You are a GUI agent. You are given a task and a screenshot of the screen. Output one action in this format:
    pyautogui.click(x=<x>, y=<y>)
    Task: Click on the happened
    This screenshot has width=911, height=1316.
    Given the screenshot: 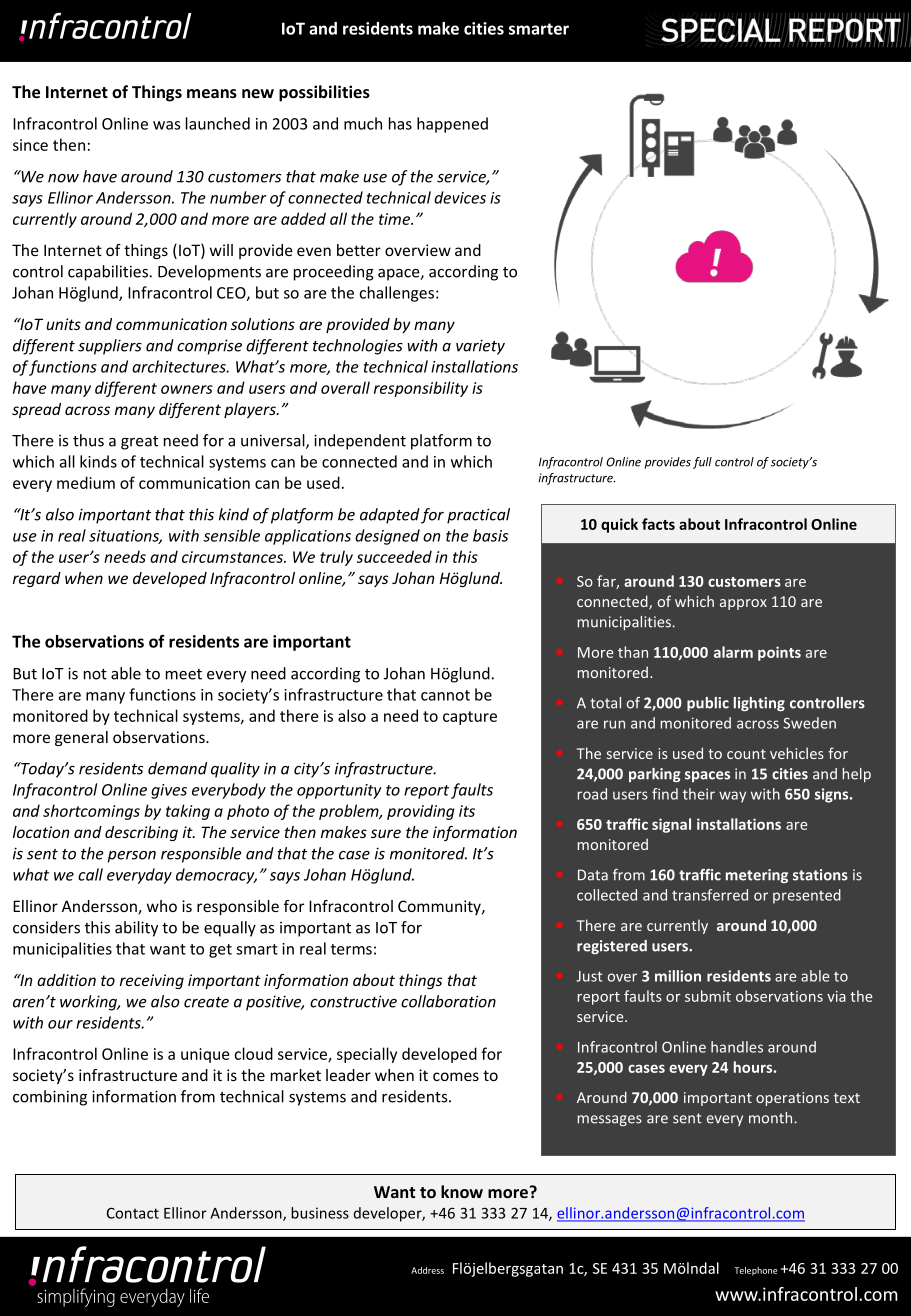 What is the action you would take?
    pyautogui.click(x=452, y=125)
